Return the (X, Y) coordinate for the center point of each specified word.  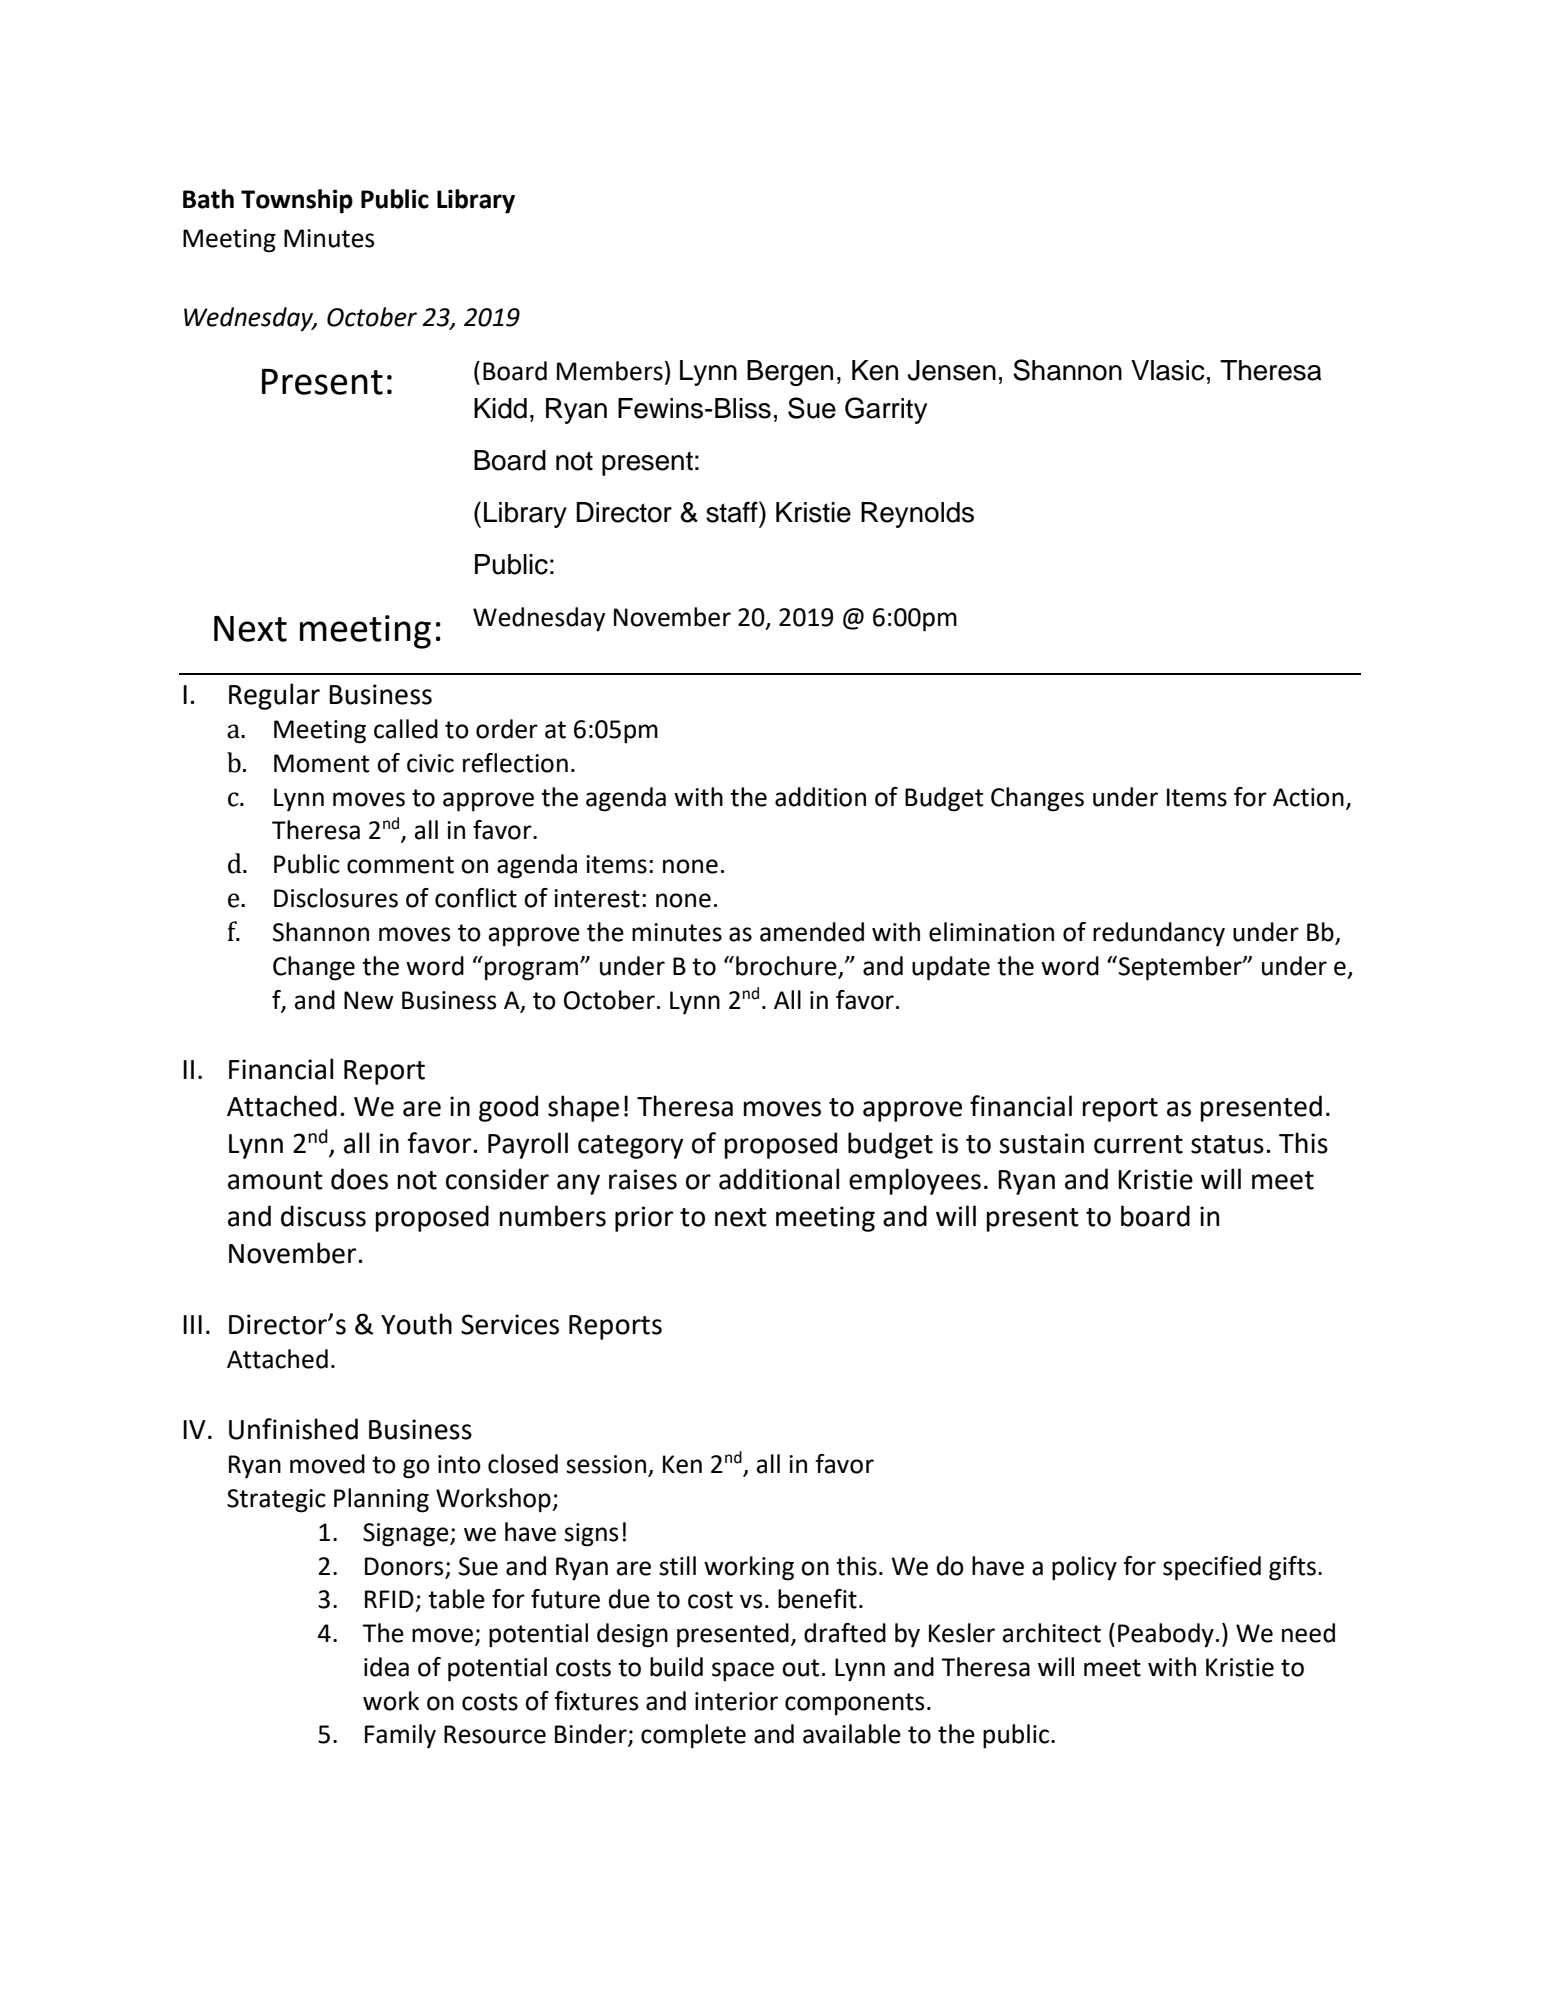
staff (733, 512)
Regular (274, 696)
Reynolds (917, 515)
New (369, 1000)
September (1181, 968)
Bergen (790, 373)
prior (644, 1219)
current (1138, 1144)
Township (297, 201)
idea (386, 1667)
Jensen (951, 370)
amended (812, 932)
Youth (416, 1324)
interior (736, 1701)
